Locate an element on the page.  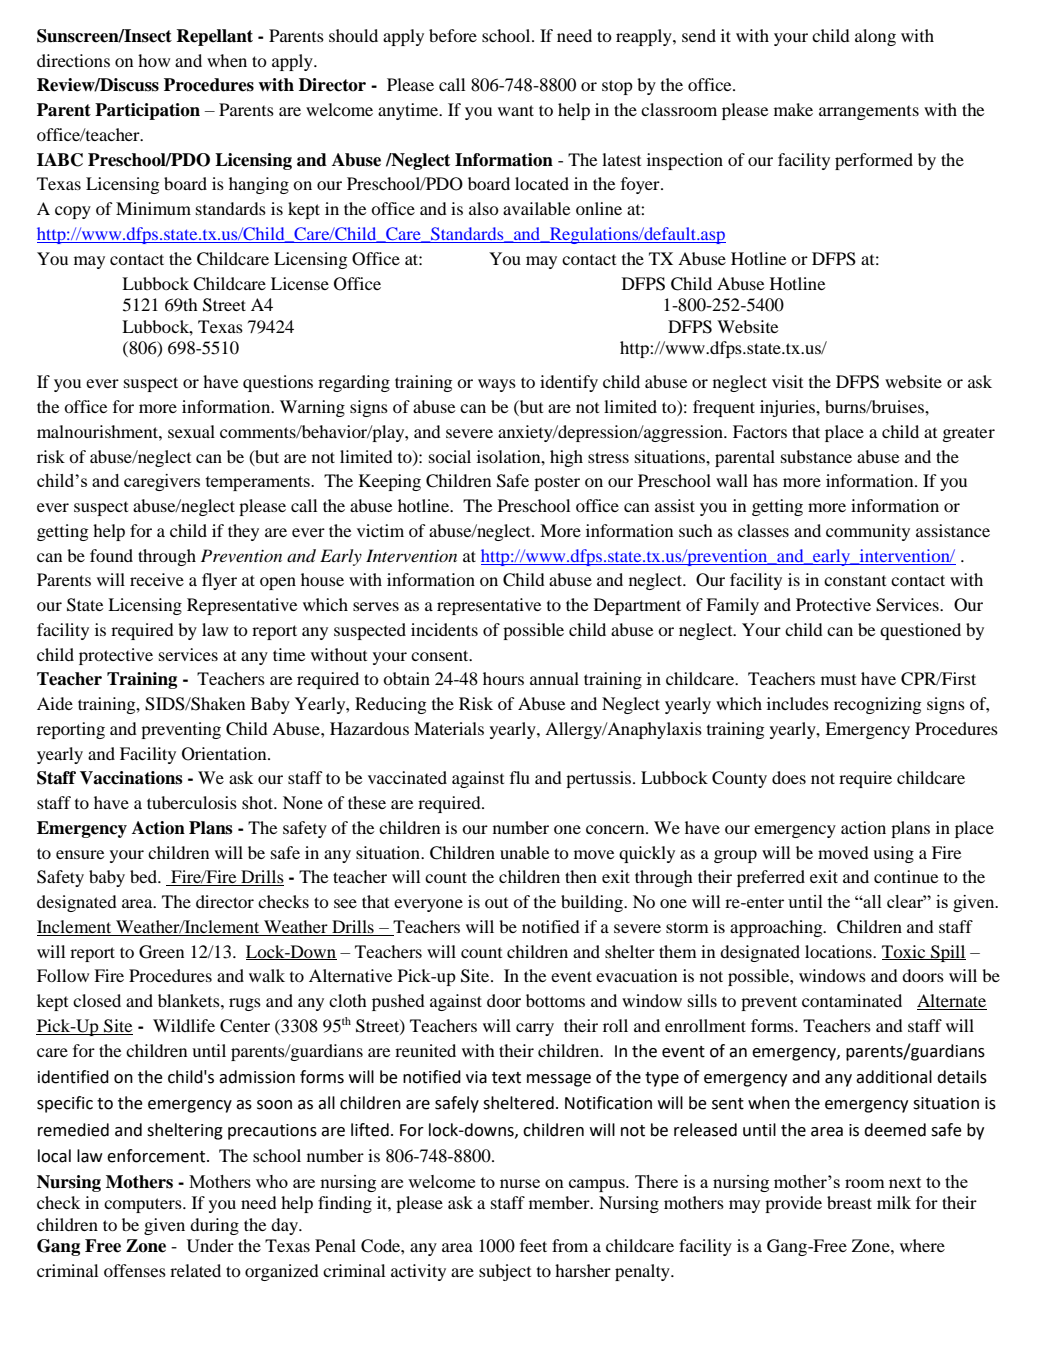
hours is located at coordinates (503, 678).
